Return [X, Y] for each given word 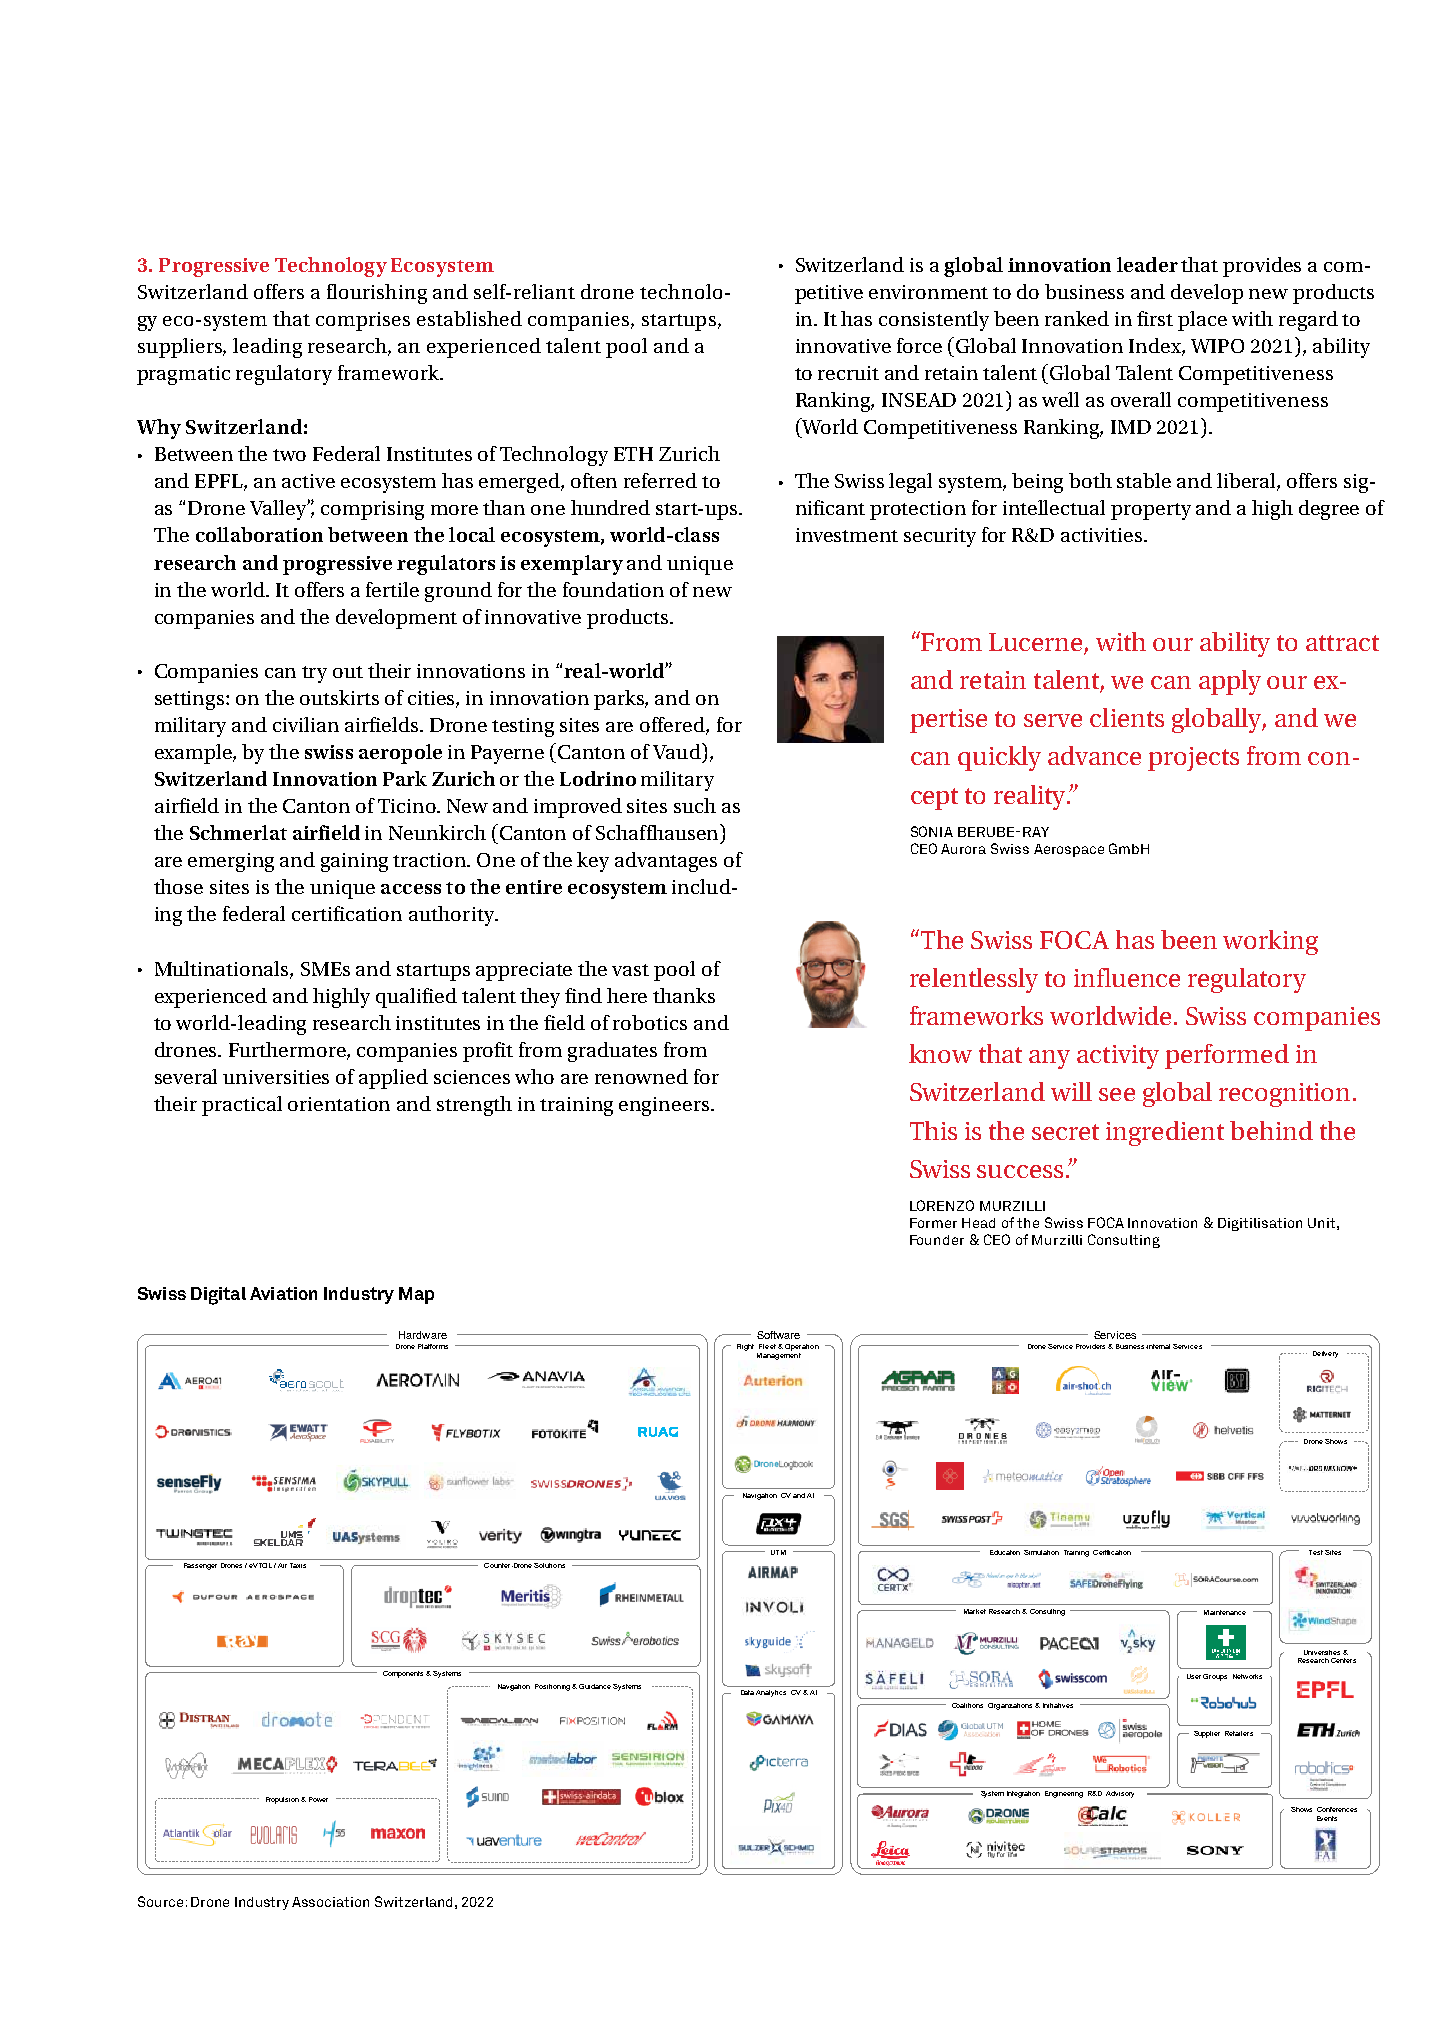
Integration [1023, 1794]
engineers [665, 1106]
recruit [848, 373]
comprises [363, 321]
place [1202, 321]
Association [330, 1902]
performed [1227, 1056]
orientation [339, 1104]
